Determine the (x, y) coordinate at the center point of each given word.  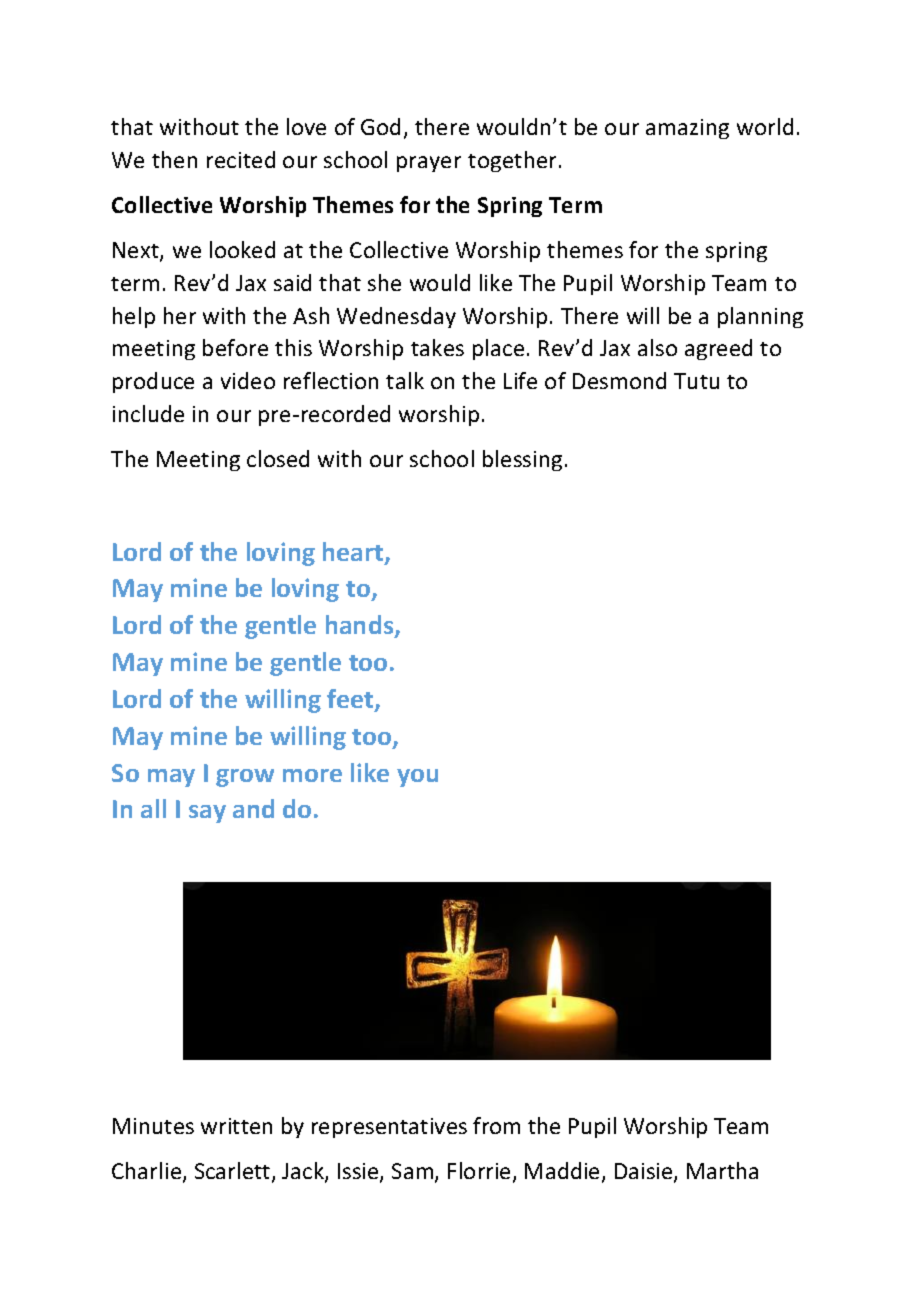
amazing (687, 129)
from (496, 1125)
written (236, 1126)
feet (351, 700)
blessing (522, 460)
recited (241, 159)
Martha (722, 1170)
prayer (429, 164)
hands (361, 626)
